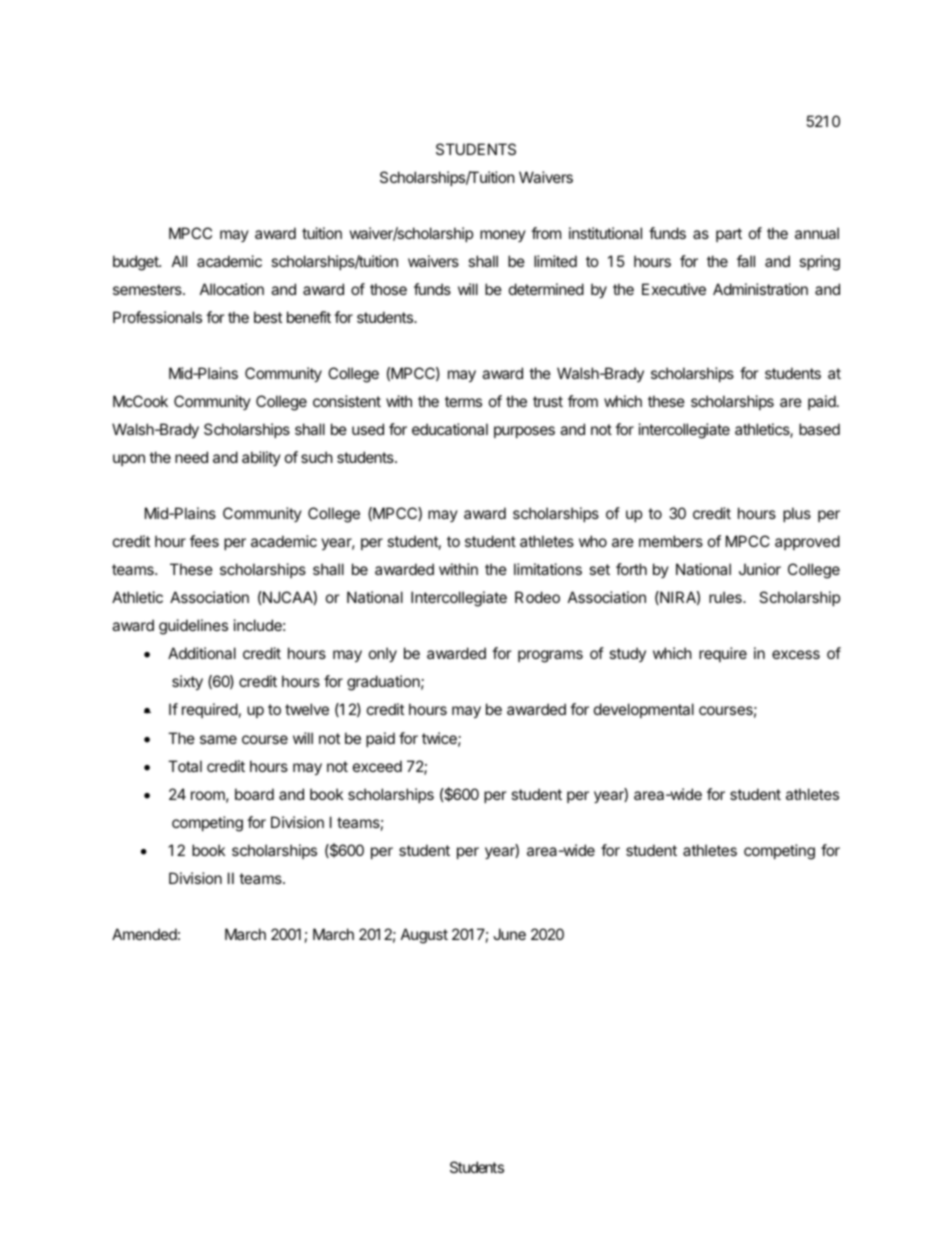 The width and height of the screenshot is (952, 1233). I want to click on August, so click(424, 936).
